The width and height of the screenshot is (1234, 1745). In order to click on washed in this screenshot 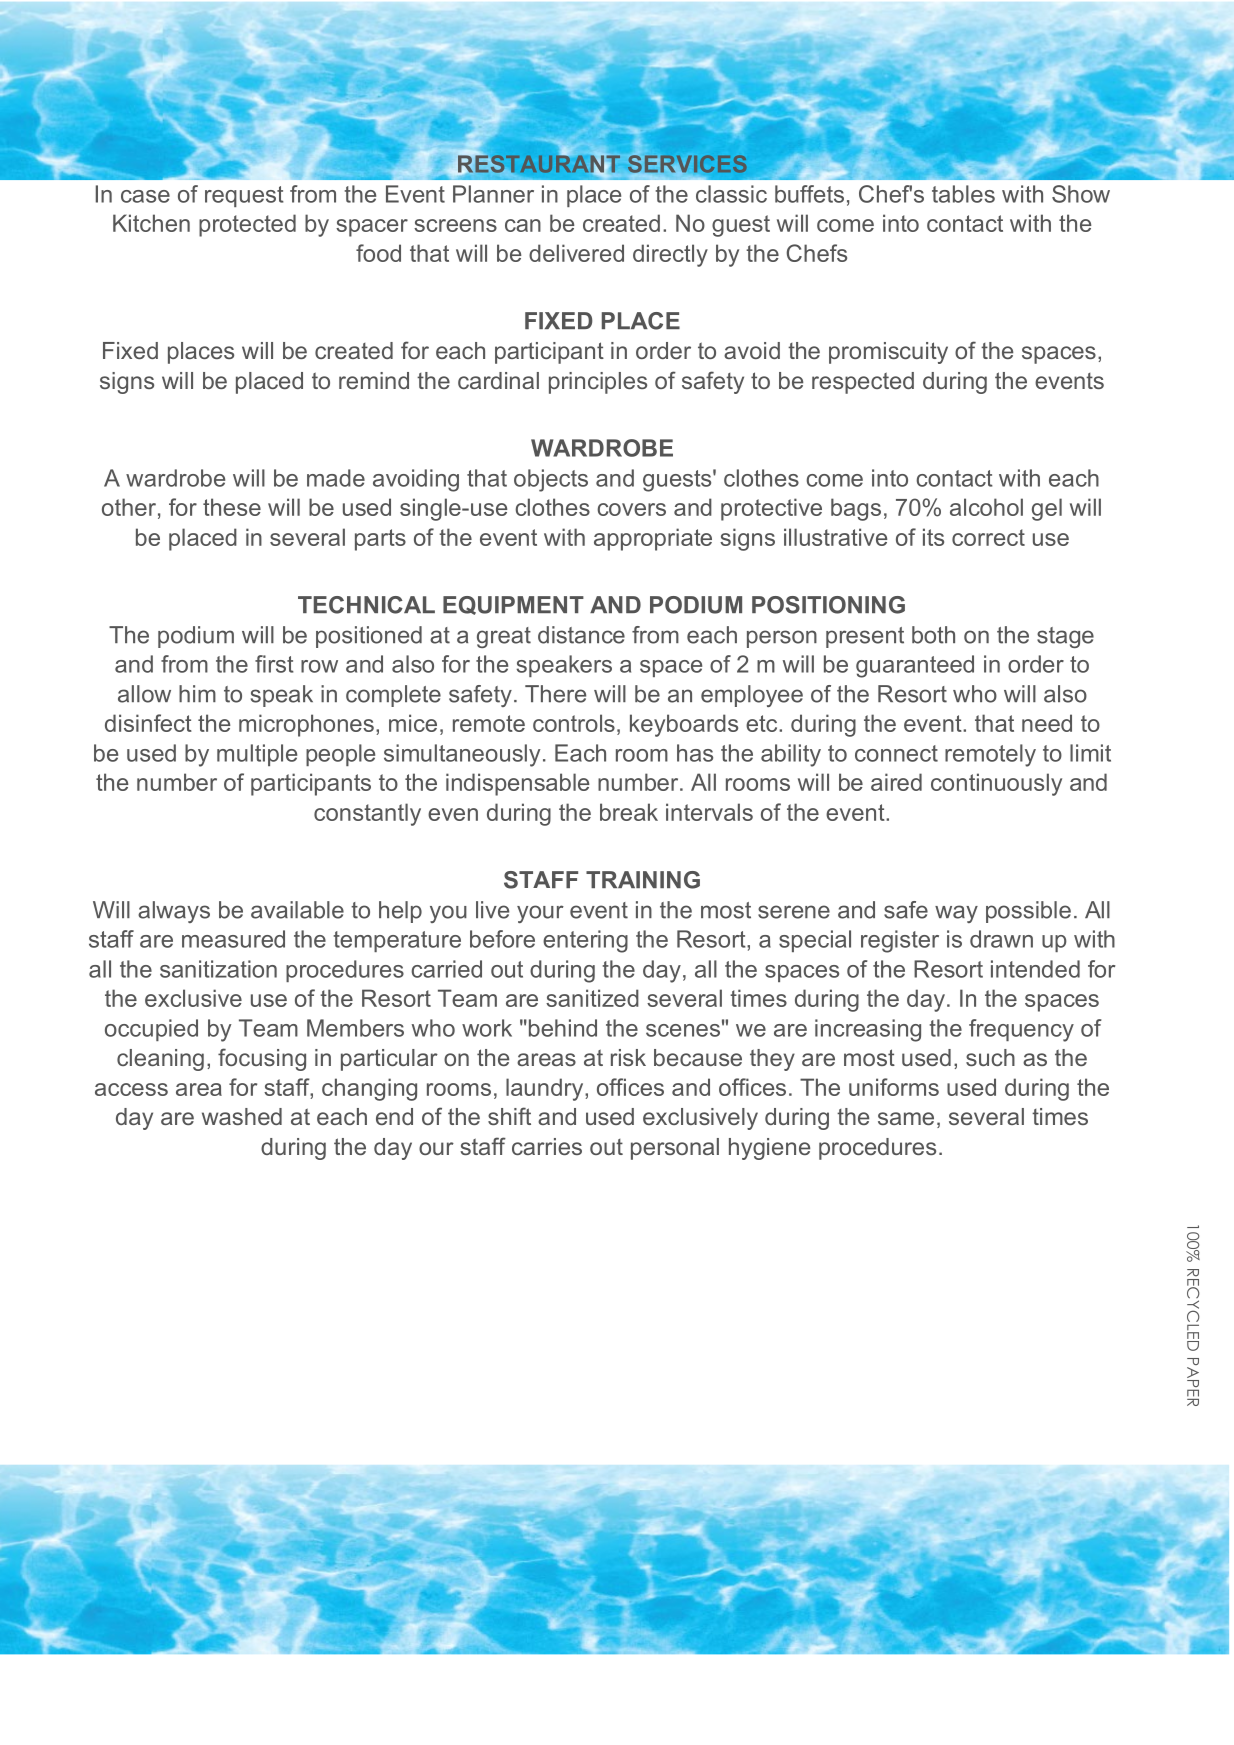, I will do `click(242, 1116)`.
